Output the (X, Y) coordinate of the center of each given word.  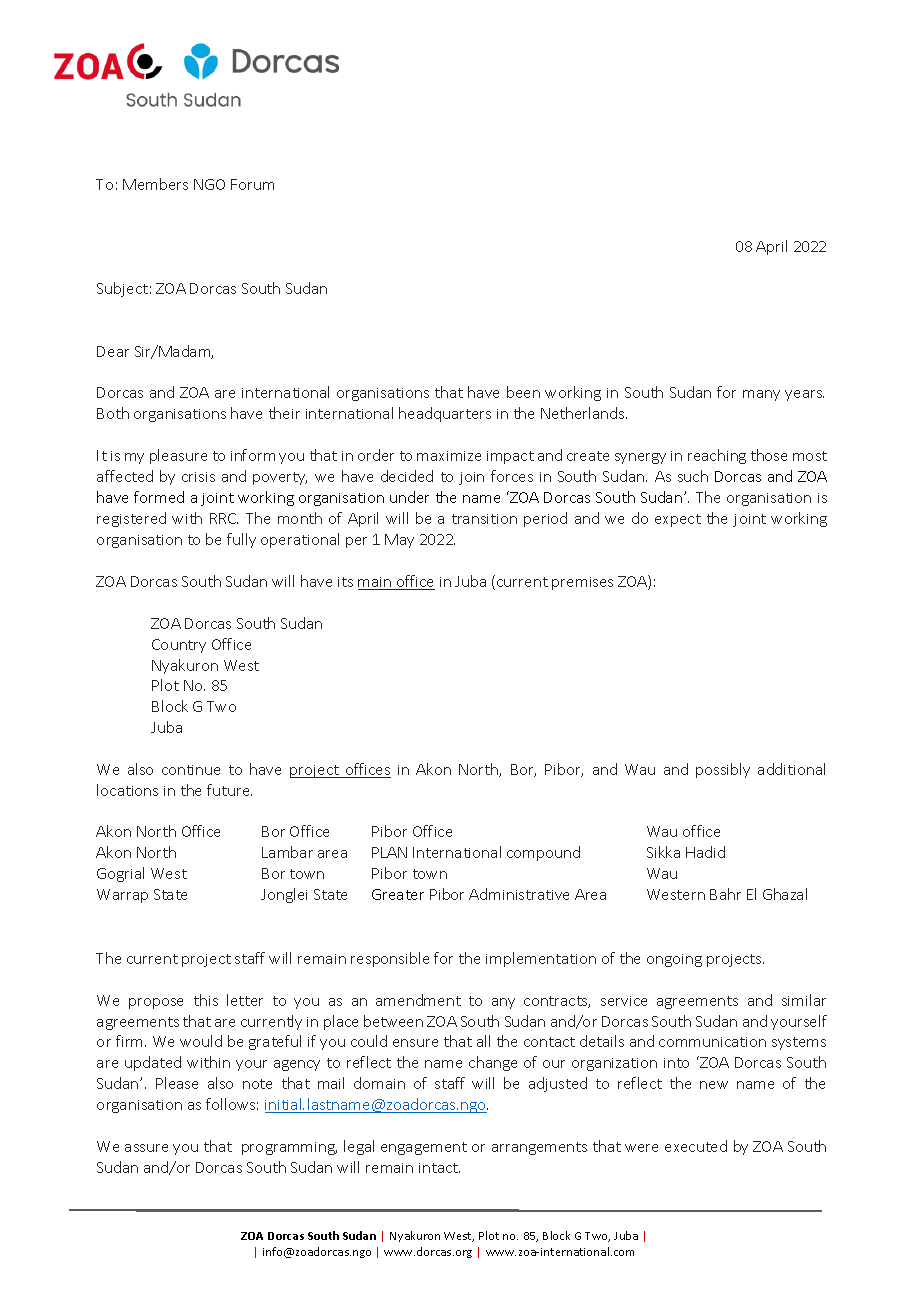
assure (146, 1148)
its (345, 582)
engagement (424, 1148)
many (761, 395)
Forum (252, 184)
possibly (723, 770)
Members (155, 184)
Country (179, 646)
